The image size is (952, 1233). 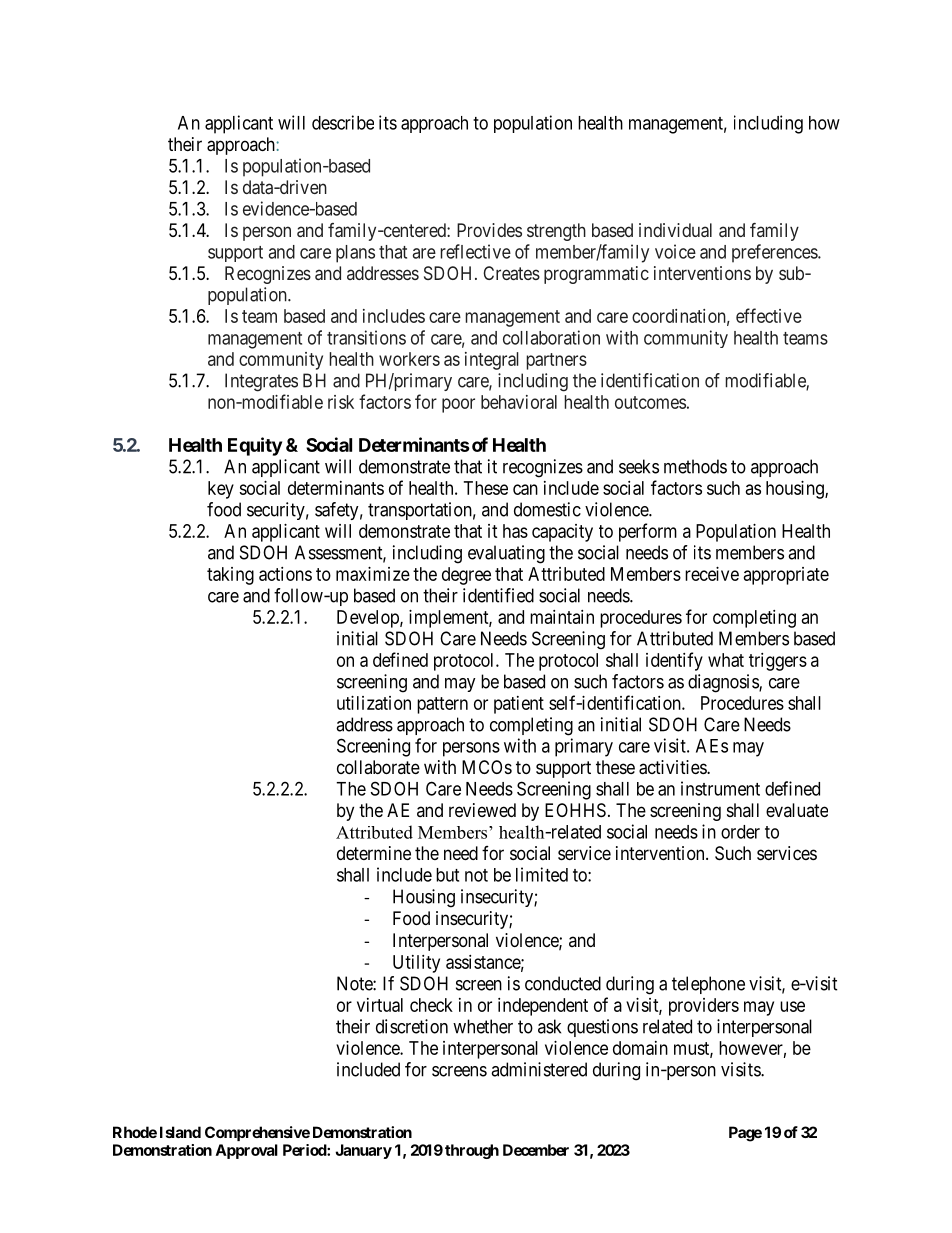 I want to click on describe, so click(x=343, y=122).
